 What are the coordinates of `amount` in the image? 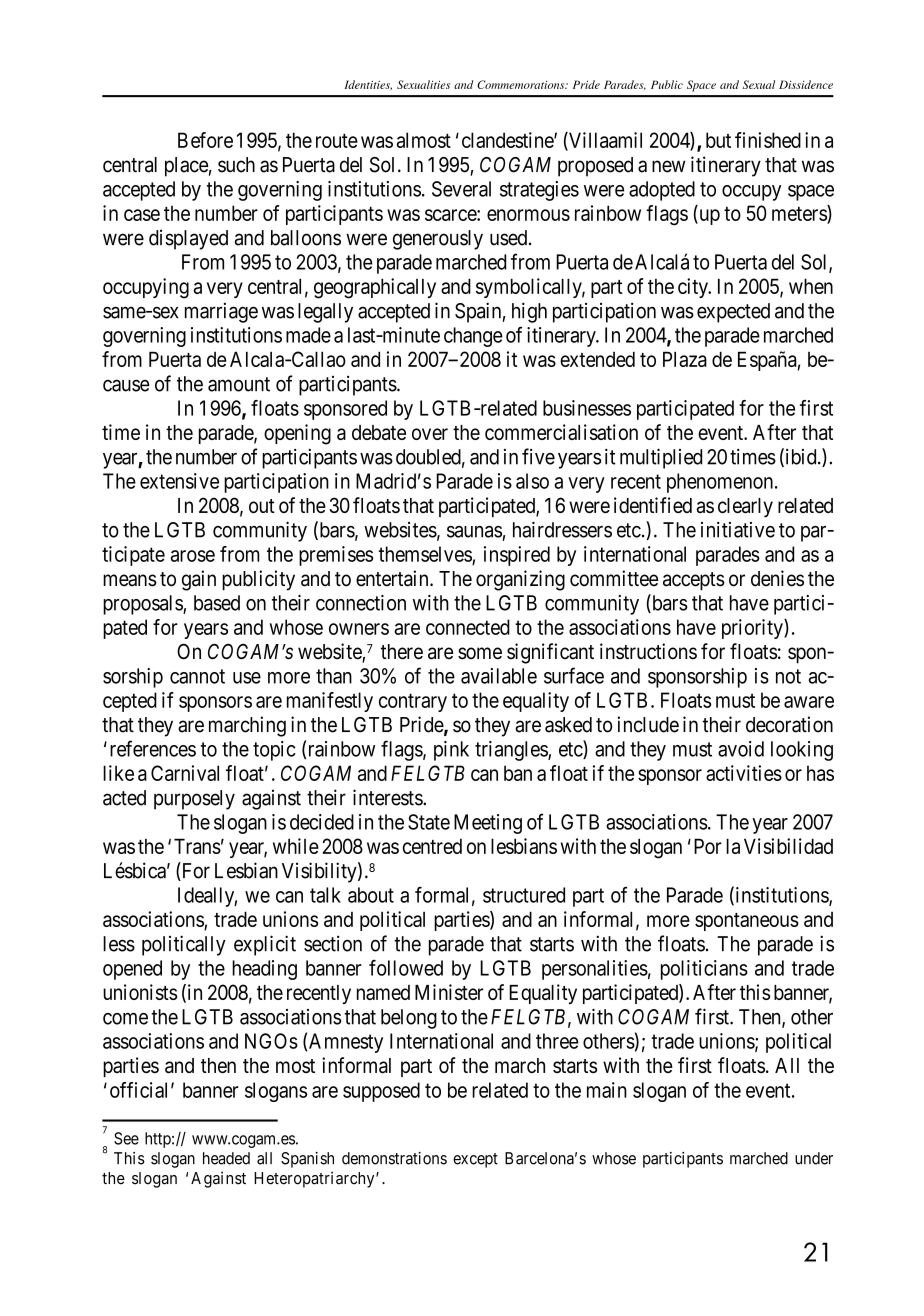 It's located at (239, 384).
